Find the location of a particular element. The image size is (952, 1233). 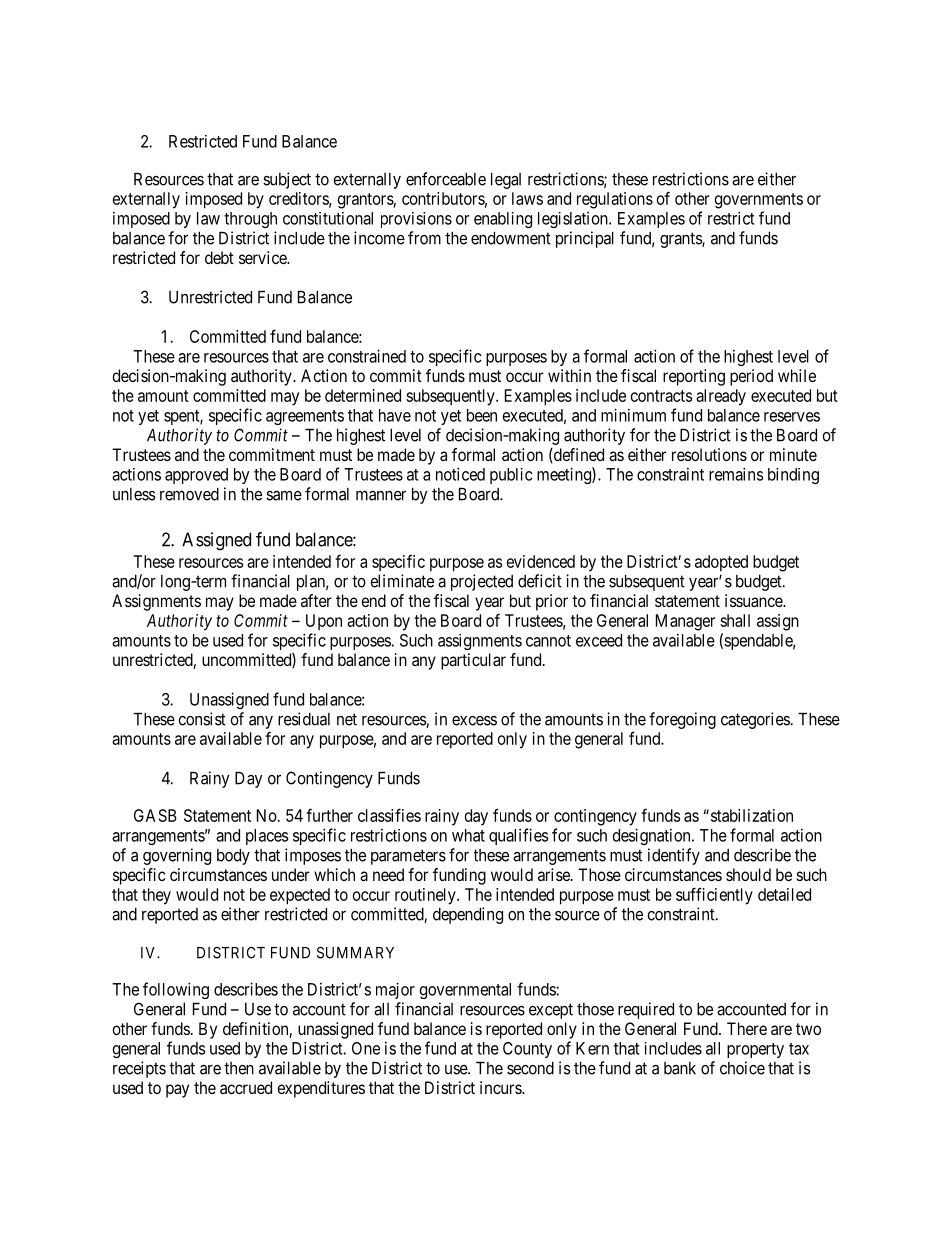

through is located at coordinates (250, 220).
